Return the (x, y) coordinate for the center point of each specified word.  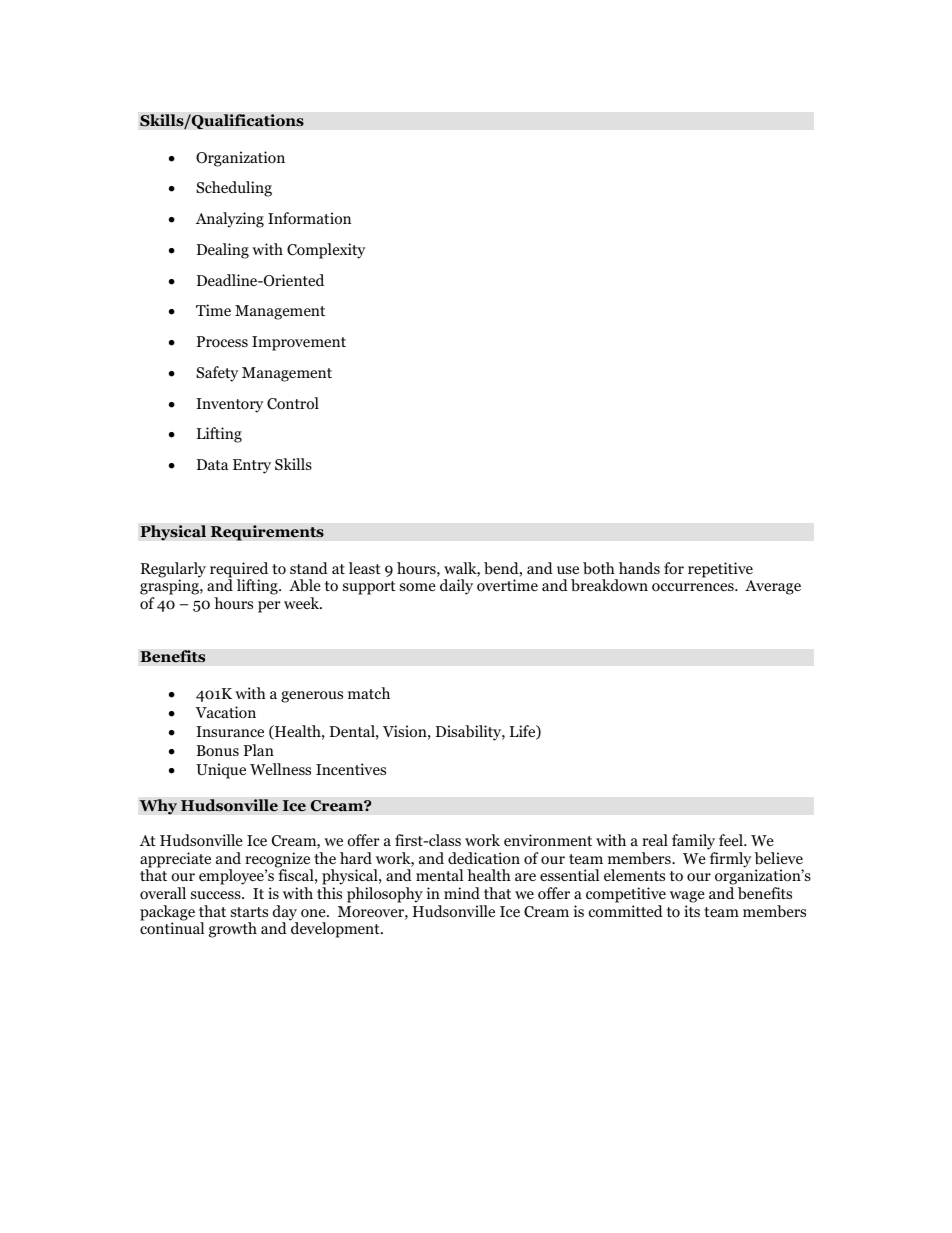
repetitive (720, 570)
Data (213, 464)
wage (687, 898)
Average (773, 587)
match (369, 693)
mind (462, 893)
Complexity (326, 251)
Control (293, 403)
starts (249, 912)
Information (309, 218)
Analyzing (230, 220)
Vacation (226, 712)
